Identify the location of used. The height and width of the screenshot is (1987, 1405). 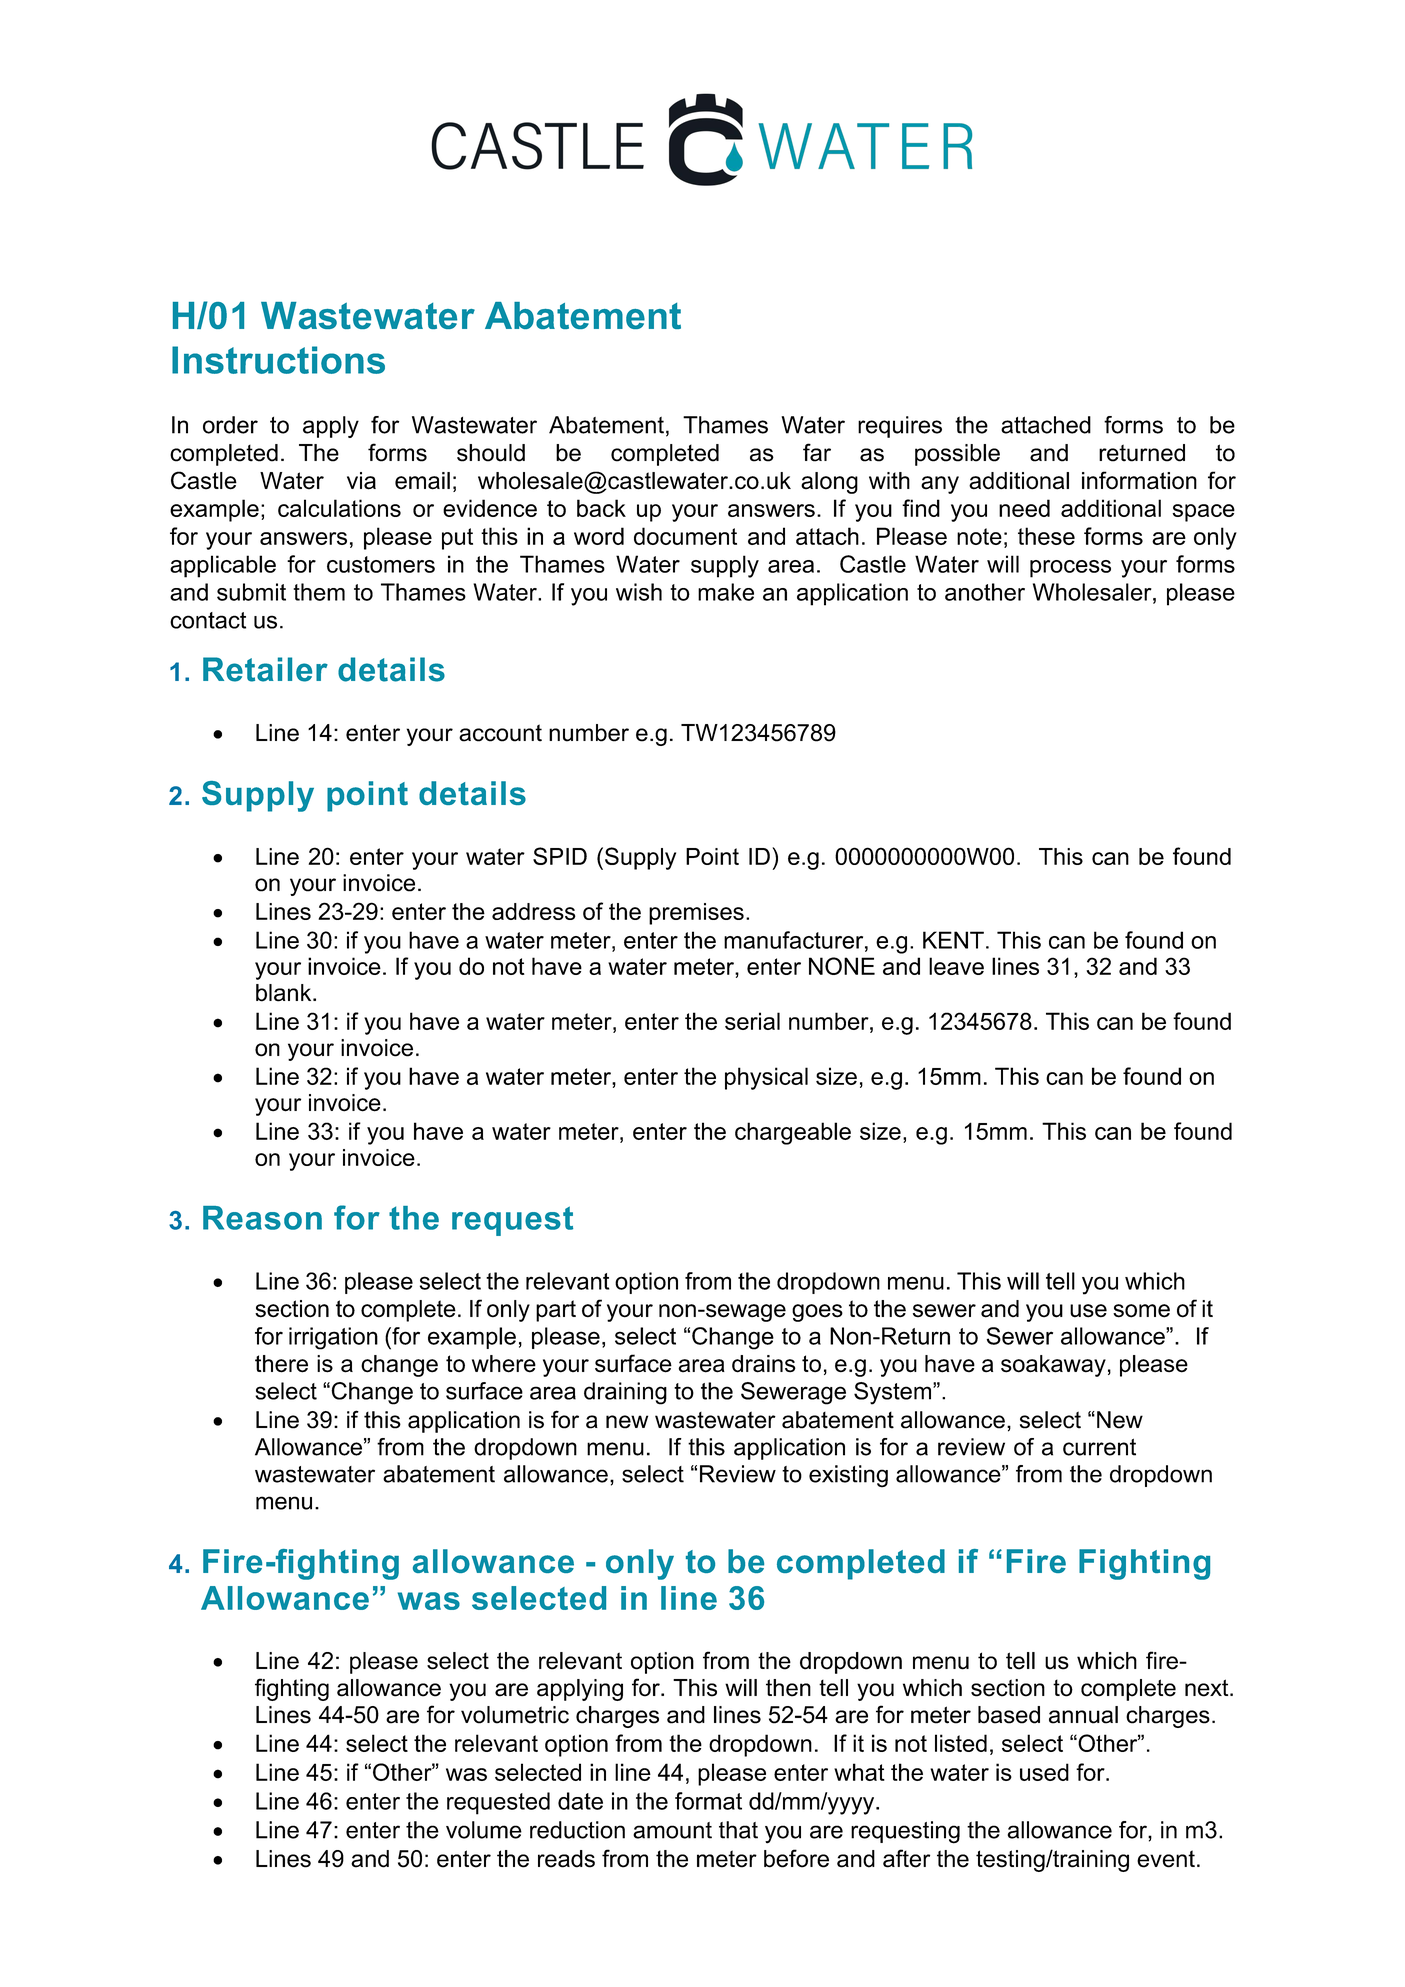
(1044, 1772).
